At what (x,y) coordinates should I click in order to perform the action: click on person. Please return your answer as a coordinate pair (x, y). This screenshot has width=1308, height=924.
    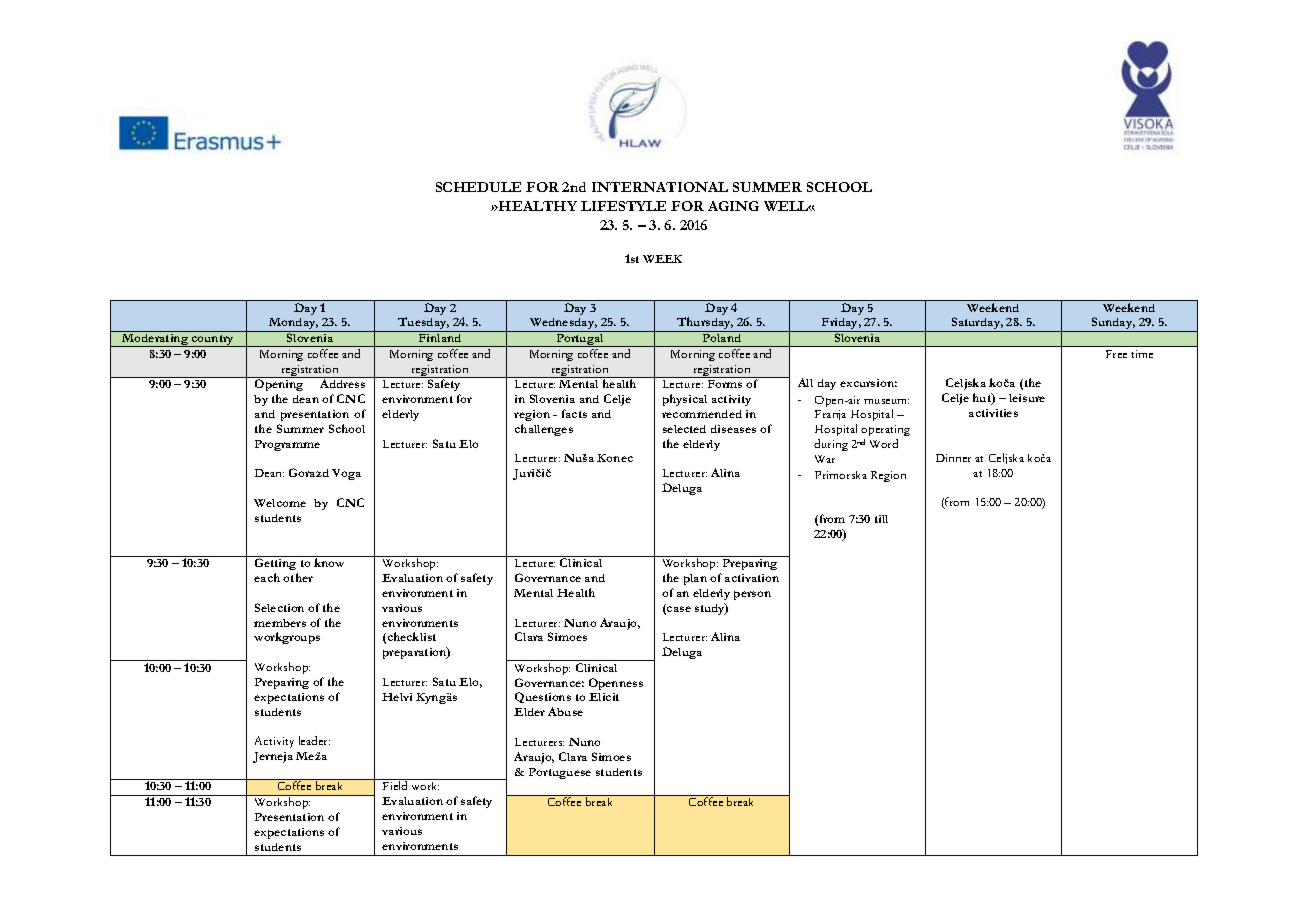
    Looking at the image, I should click on (752, 595).
